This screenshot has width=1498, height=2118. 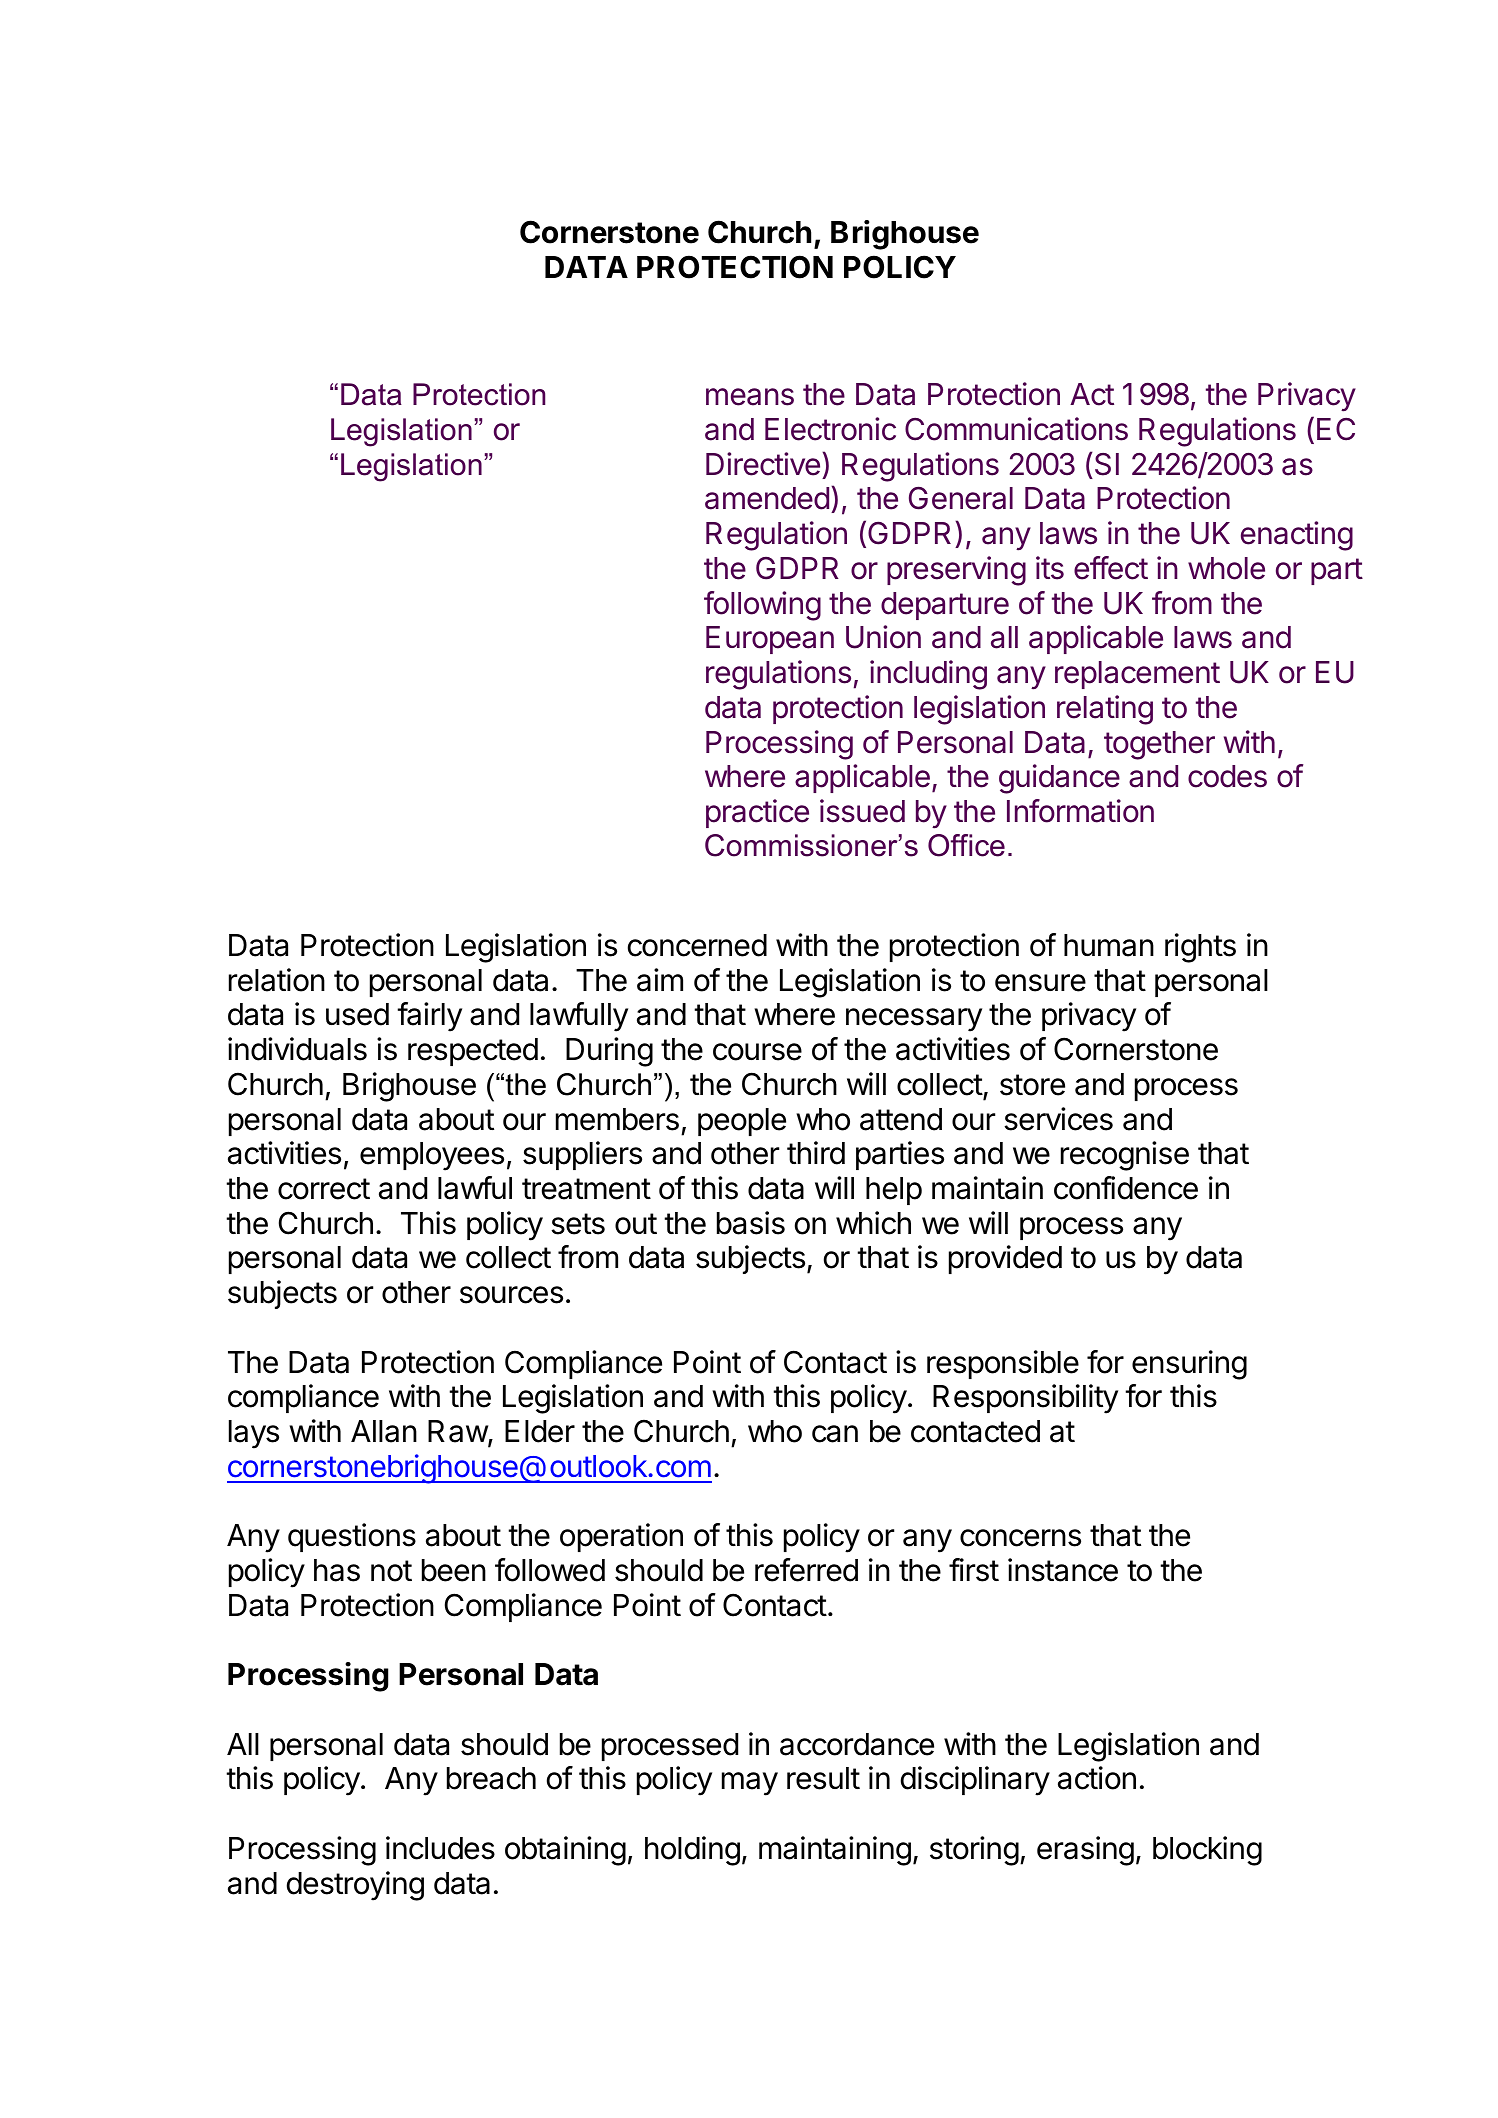 I want to click on includes, so click(x=440, y=1848).
